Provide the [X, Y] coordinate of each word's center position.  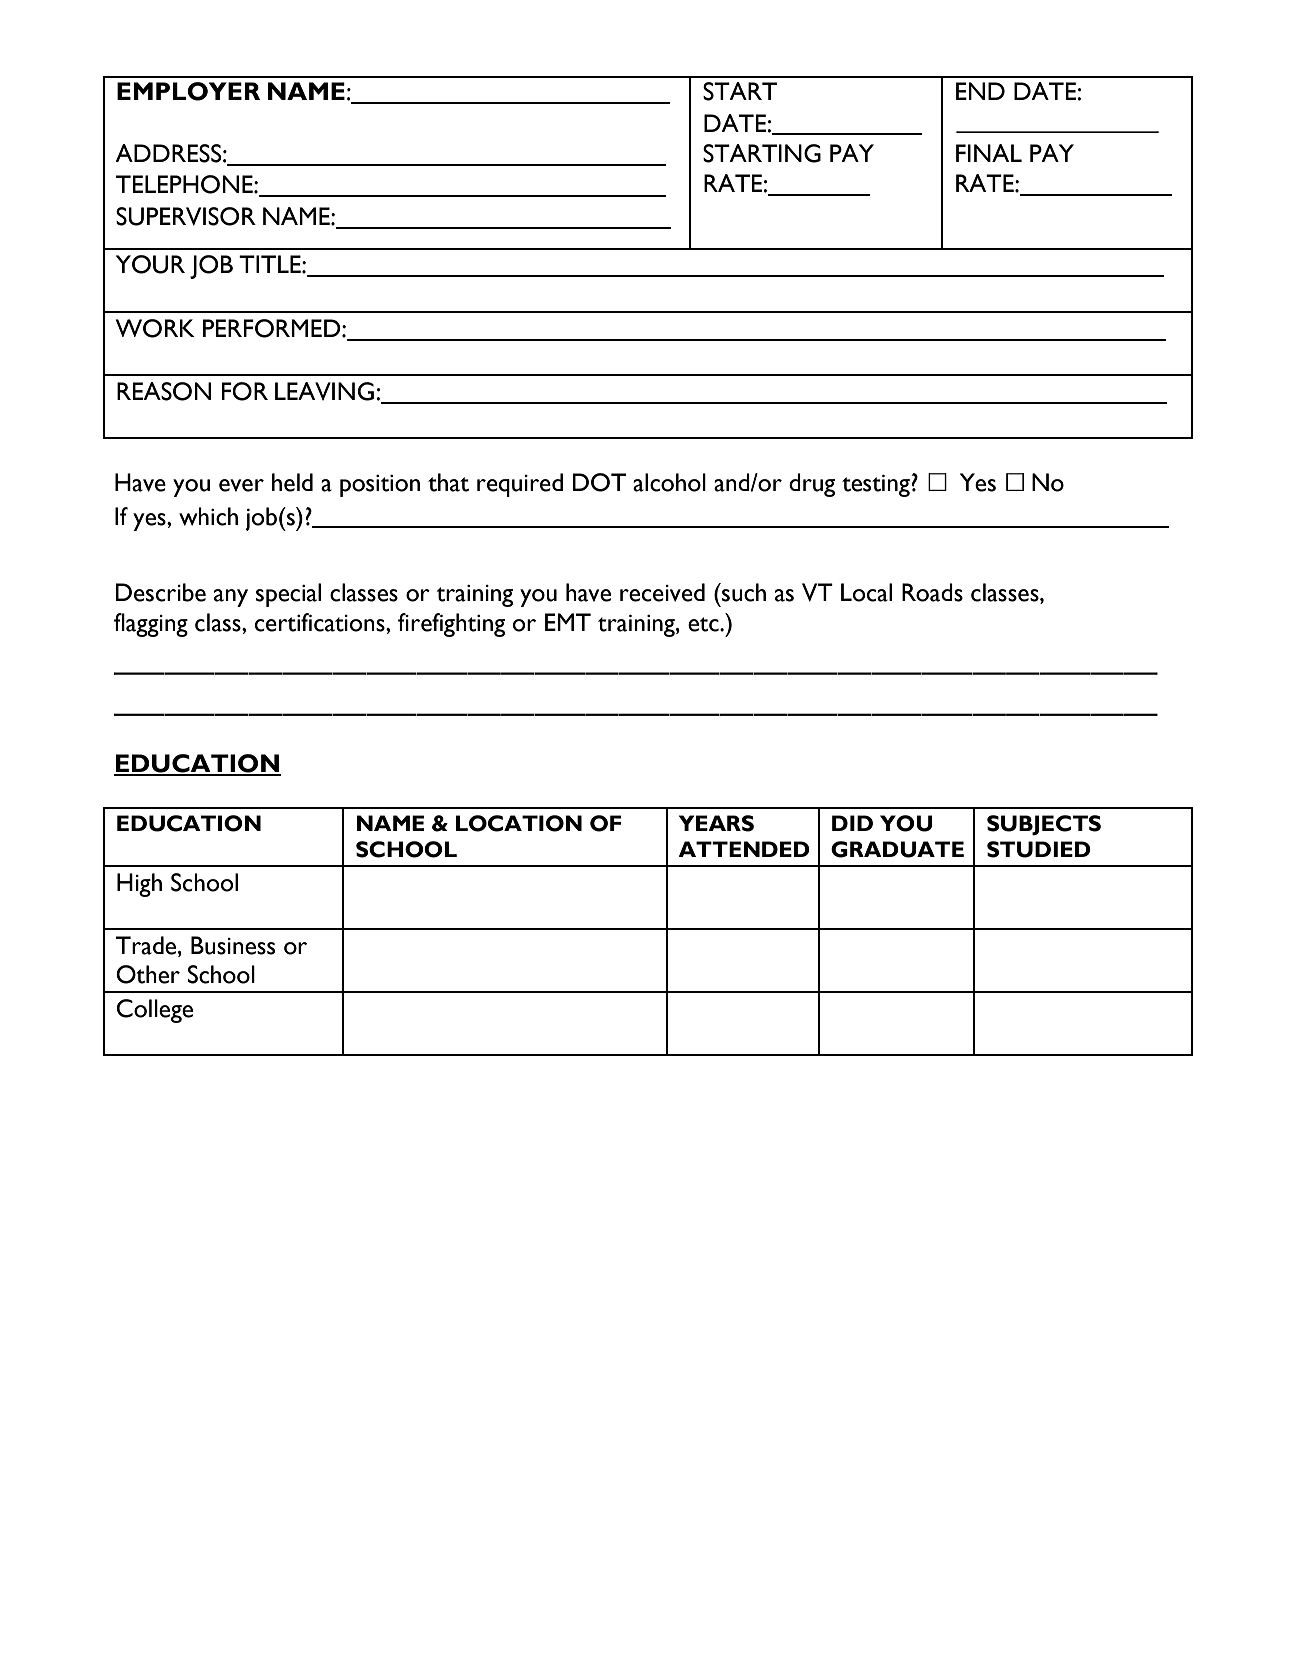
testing [876, 486]
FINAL [989, 153]
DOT [599, 482]
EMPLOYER [188, 91]
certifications [321, 622]
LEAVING [324, 391]
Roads [932, 592]
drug [812, 485]
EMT [568, 622]
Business [233, 945]
